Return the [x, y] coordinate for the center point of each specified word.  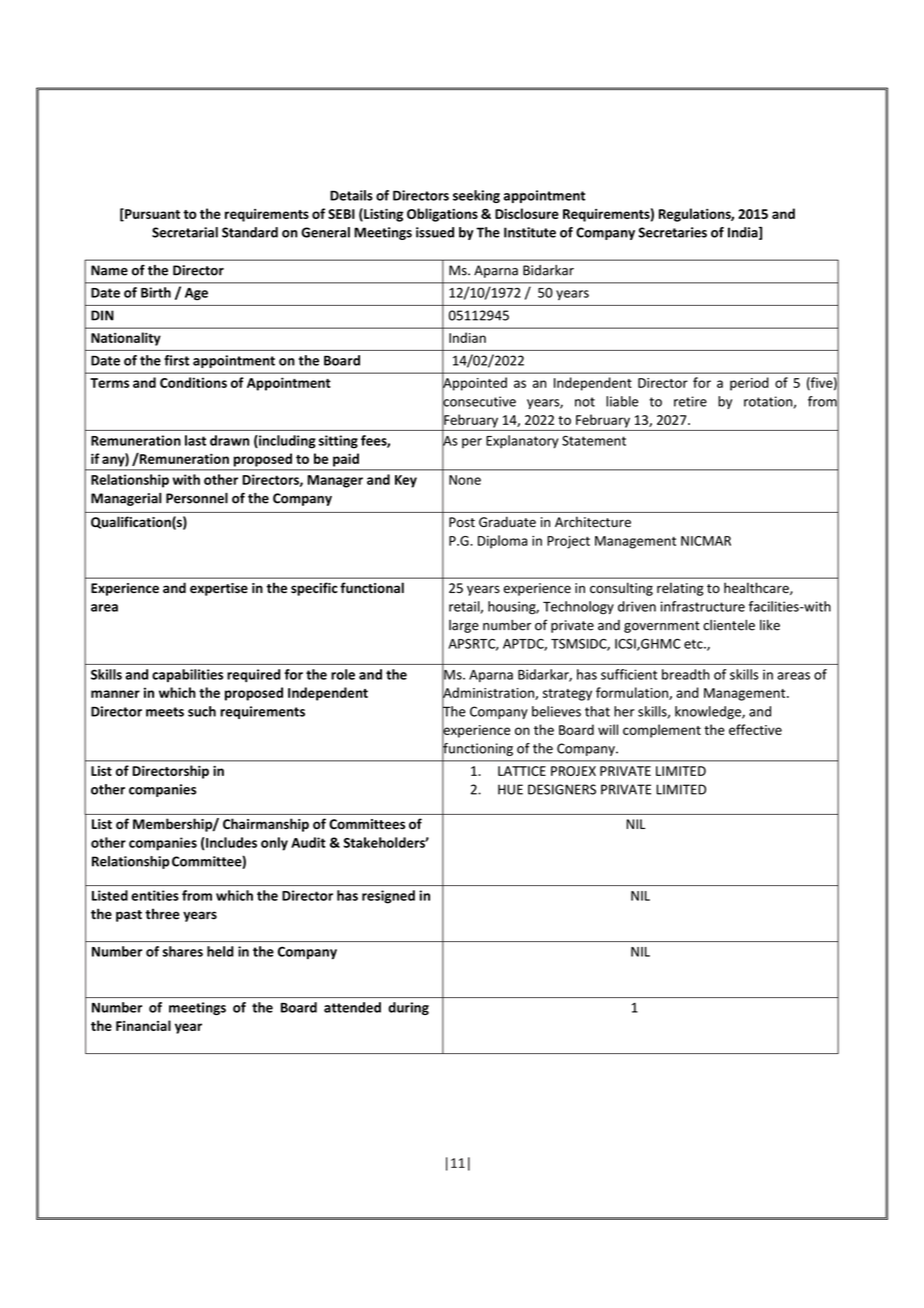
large [464, 626]
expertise [219, 589]
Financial [143, 1025]
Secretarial [185, 232]
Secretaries [672, 232]
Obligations [442, 215]
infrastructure [703, 606]
